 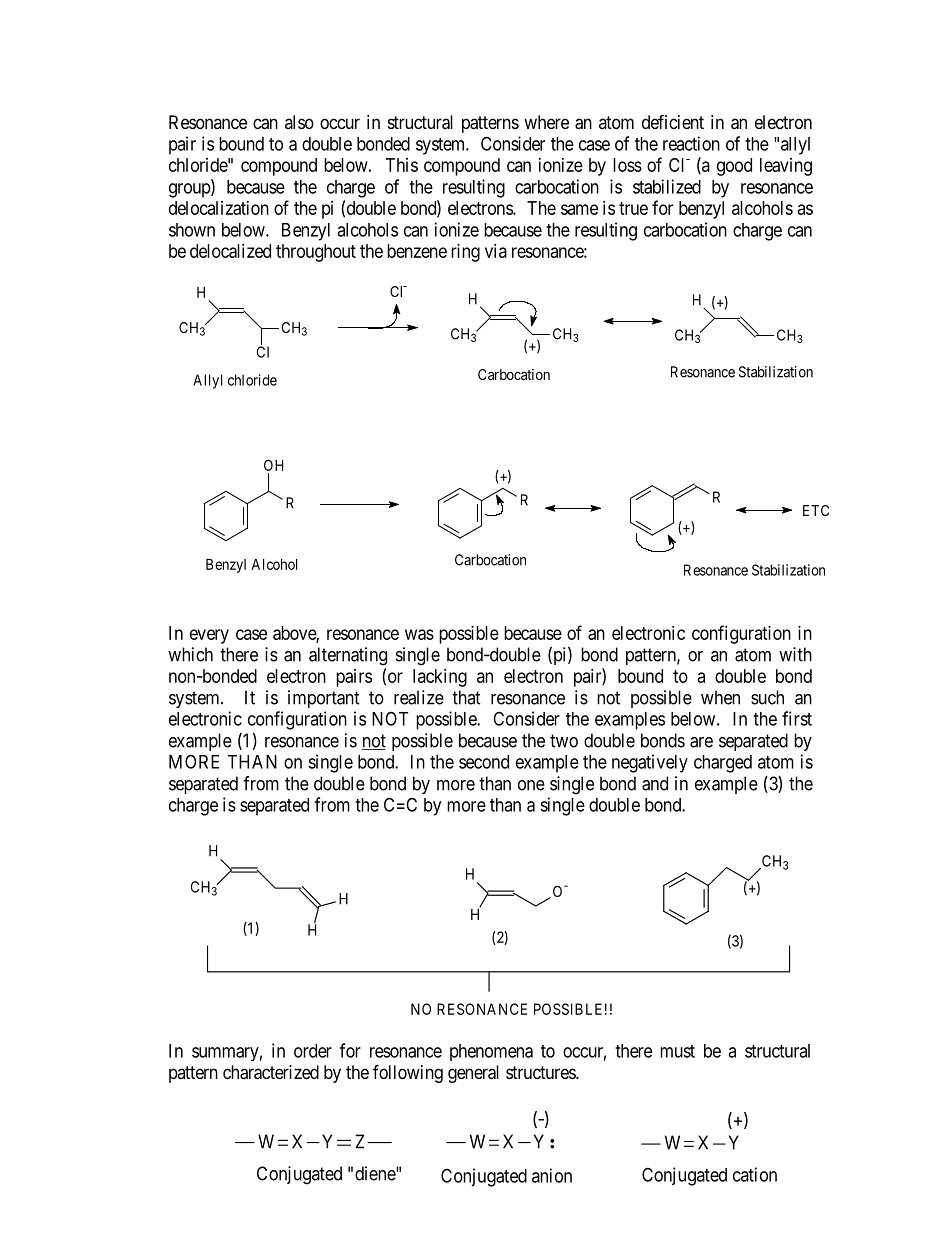 I want to click on also, so click(x=299, y=122).
